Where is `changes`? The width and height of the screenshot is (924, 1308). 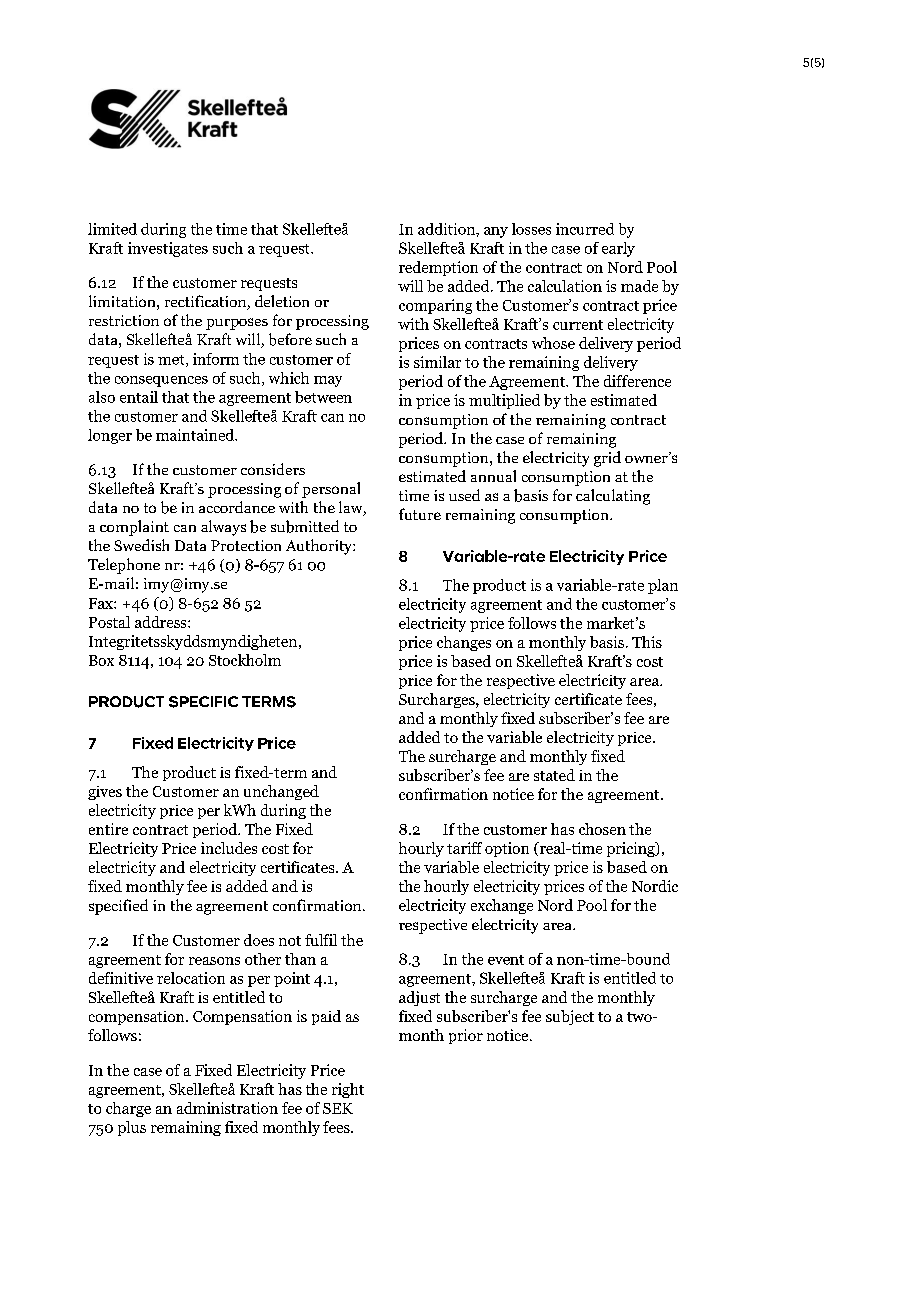
changes is located at coordinates (464, 643).
